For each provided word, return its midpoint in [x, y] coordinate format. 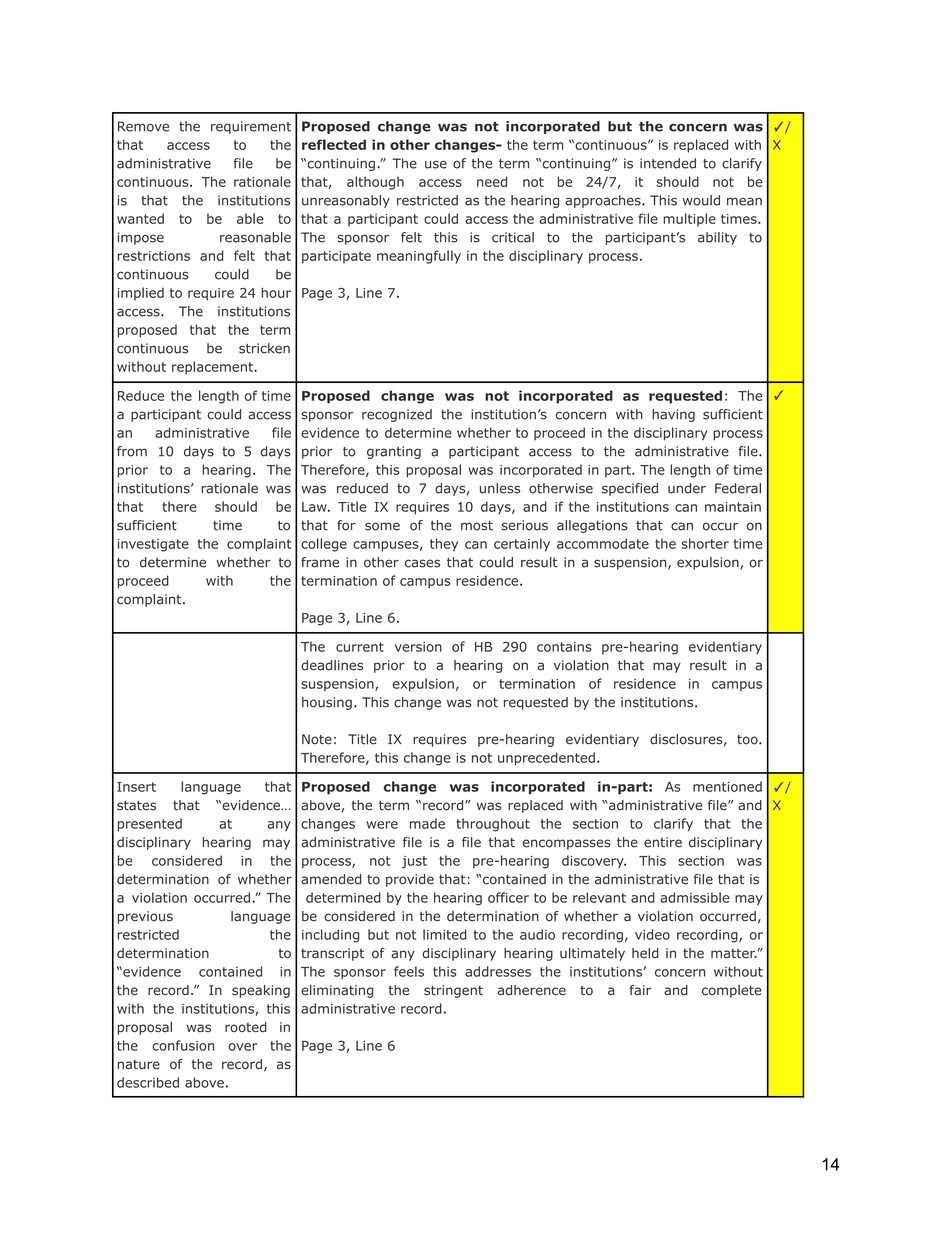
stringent [453, 991]
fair [640, 990]
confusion [183, 1045]
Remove [143, 126]
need [492, 181]
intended [668, 163]
